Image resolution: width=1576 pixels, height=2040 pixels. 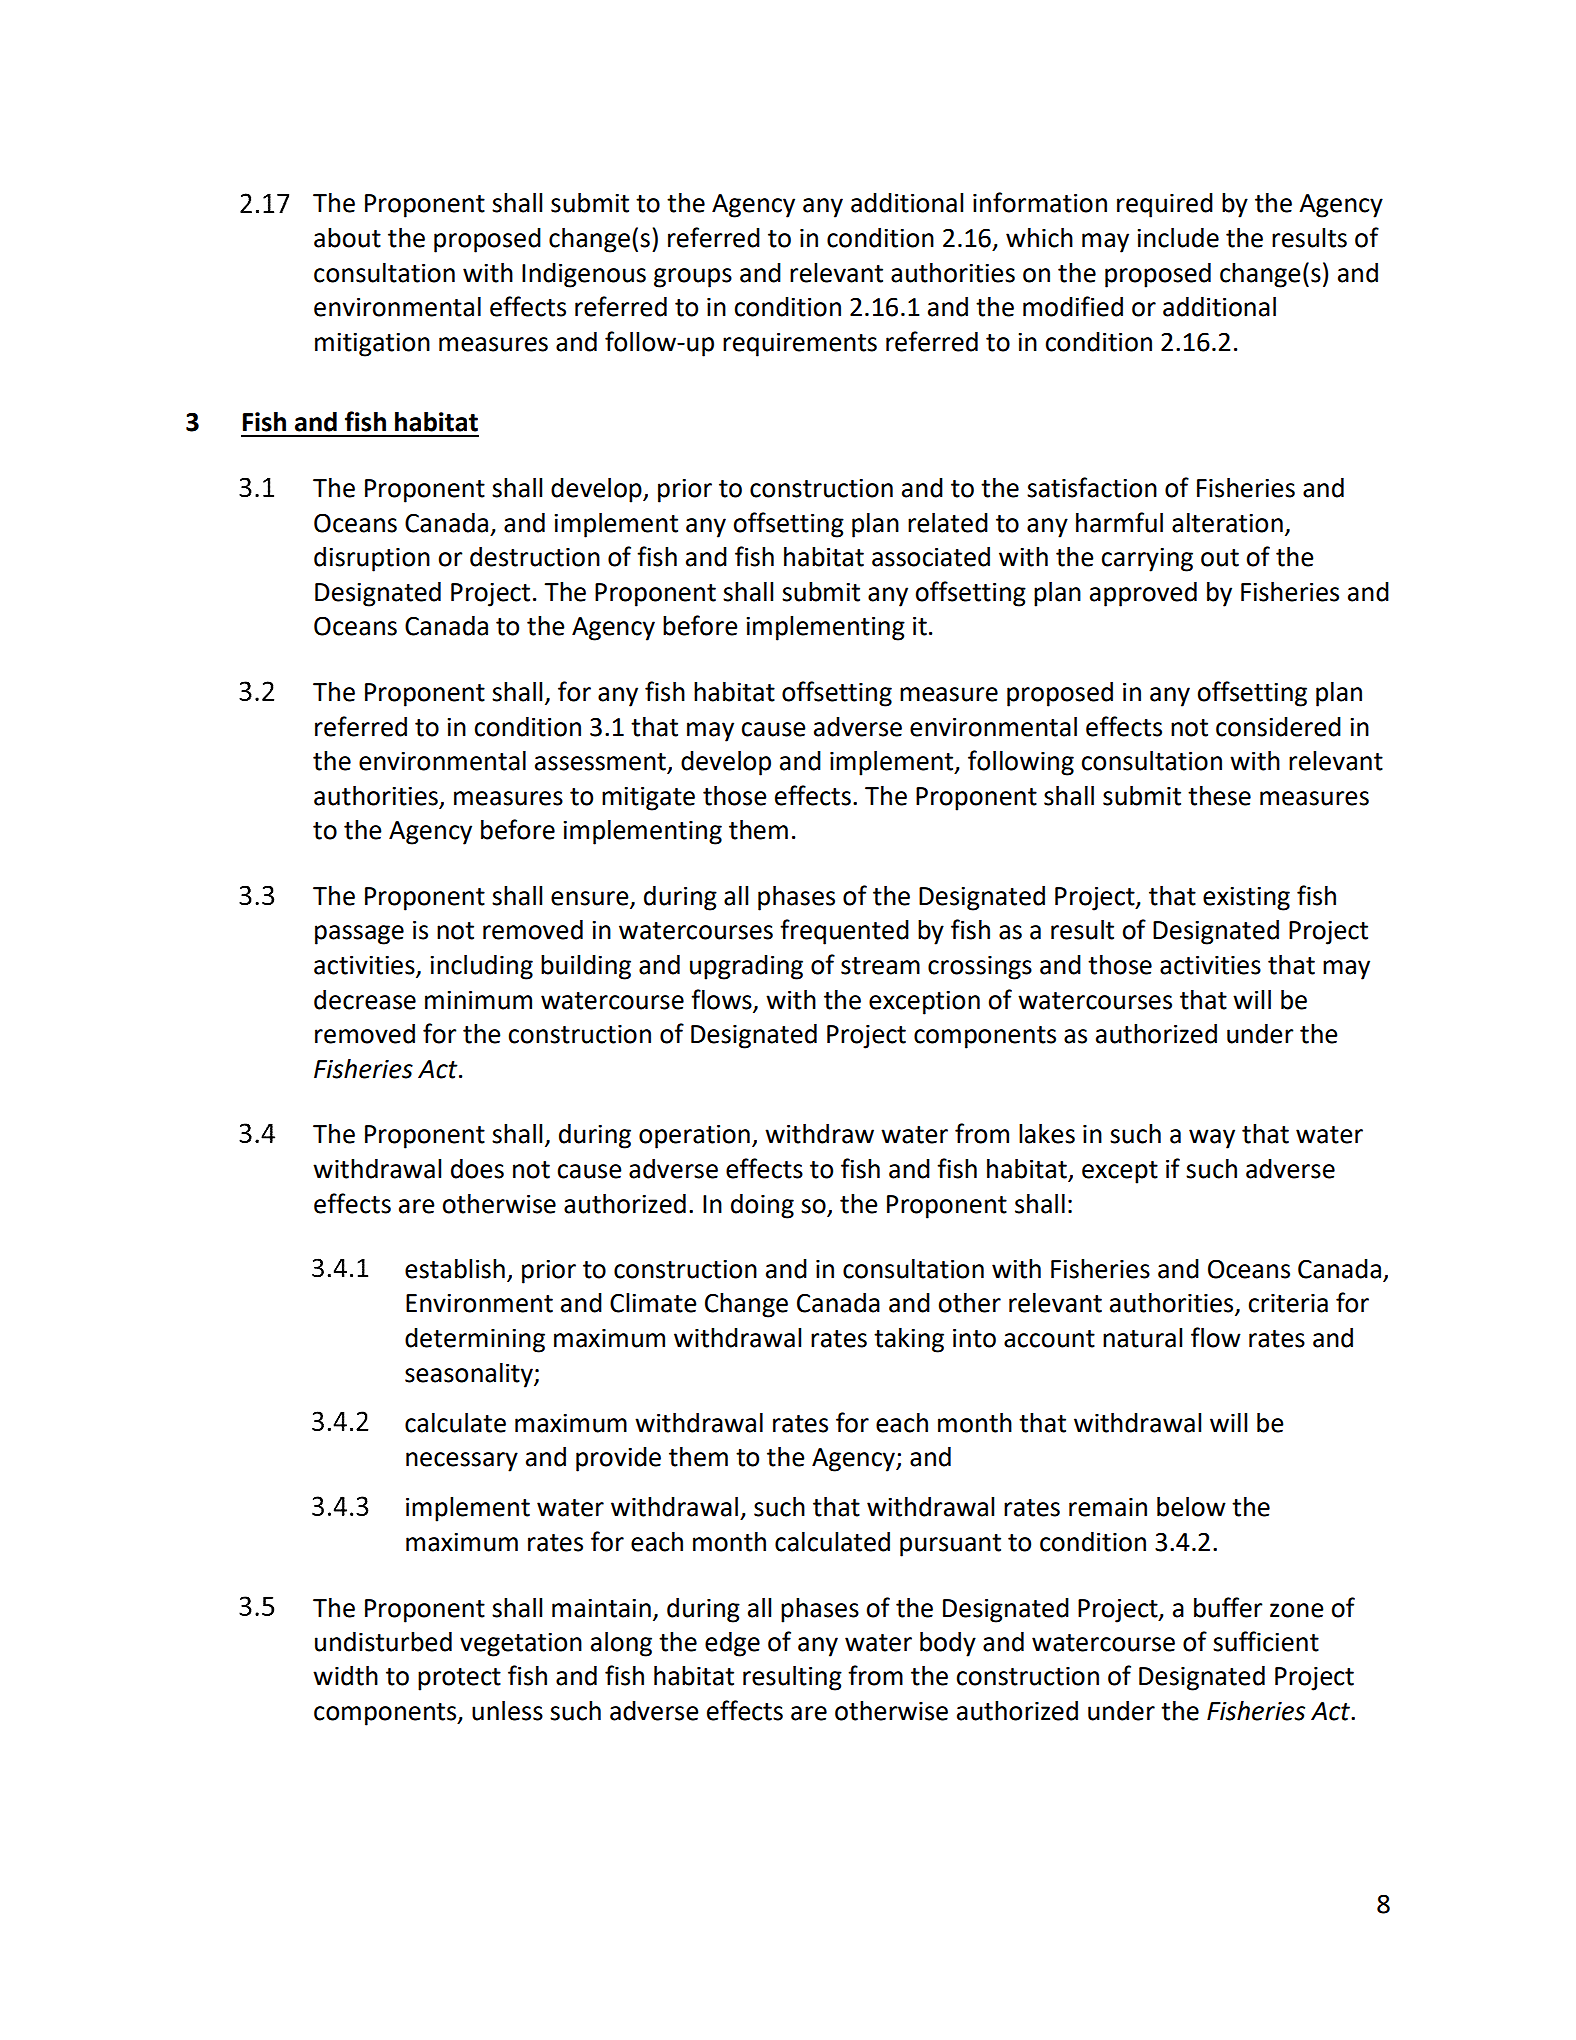 I want to click on about, so click(x=347, y=238).
